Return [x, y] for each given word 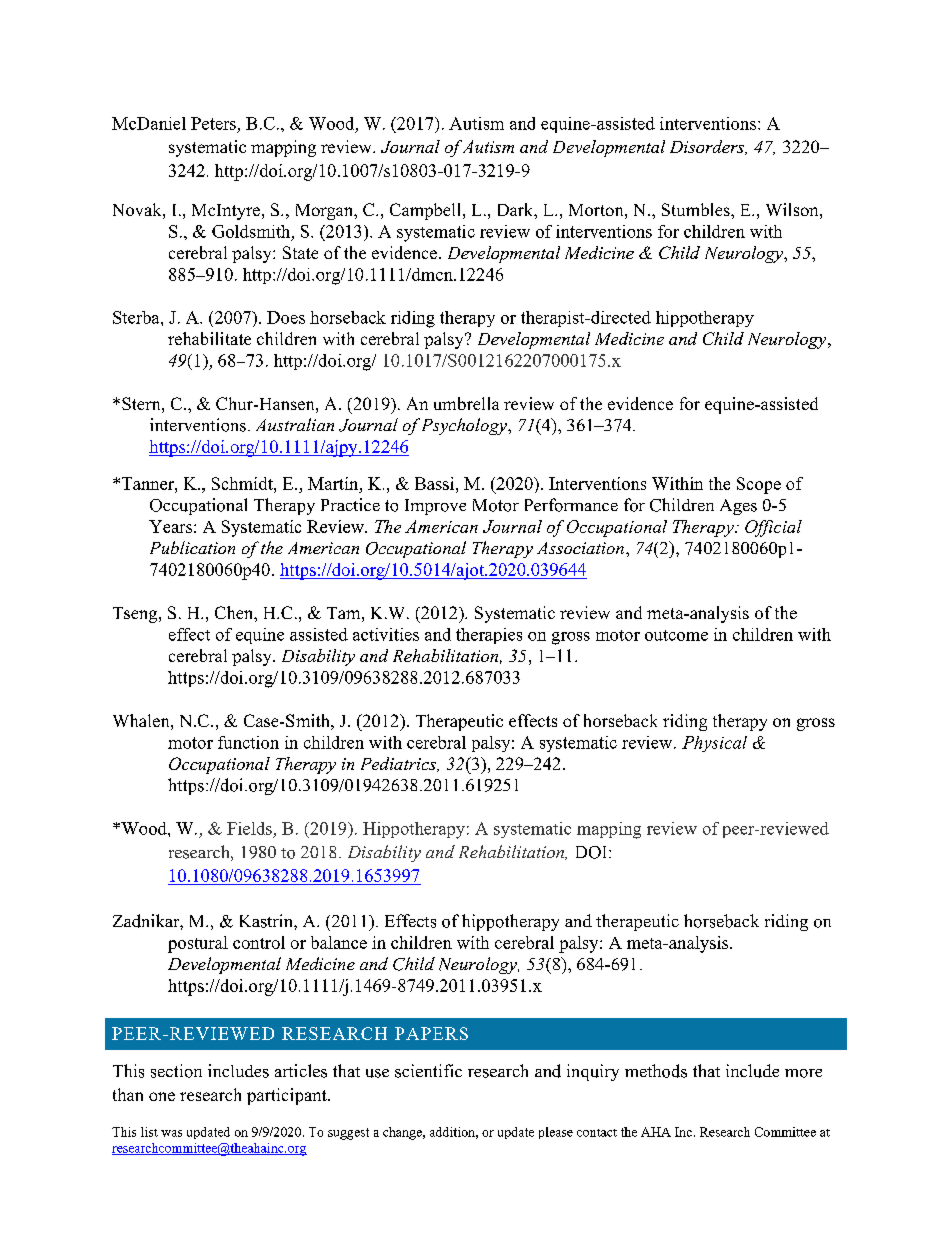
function [248, 742]
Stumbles [697, 209]
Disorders [708, 147]
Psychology [465, 426]
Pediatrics [400, 764]
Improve [435, 507]
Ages [738, 507]
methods [656, 1071]
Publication [192, 547]
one [162, 1096]
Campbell [427, 211]
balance [339, 942]
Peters [213, 123]
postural [198, 944]
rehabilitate [209, 338]
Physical [714, 744]
